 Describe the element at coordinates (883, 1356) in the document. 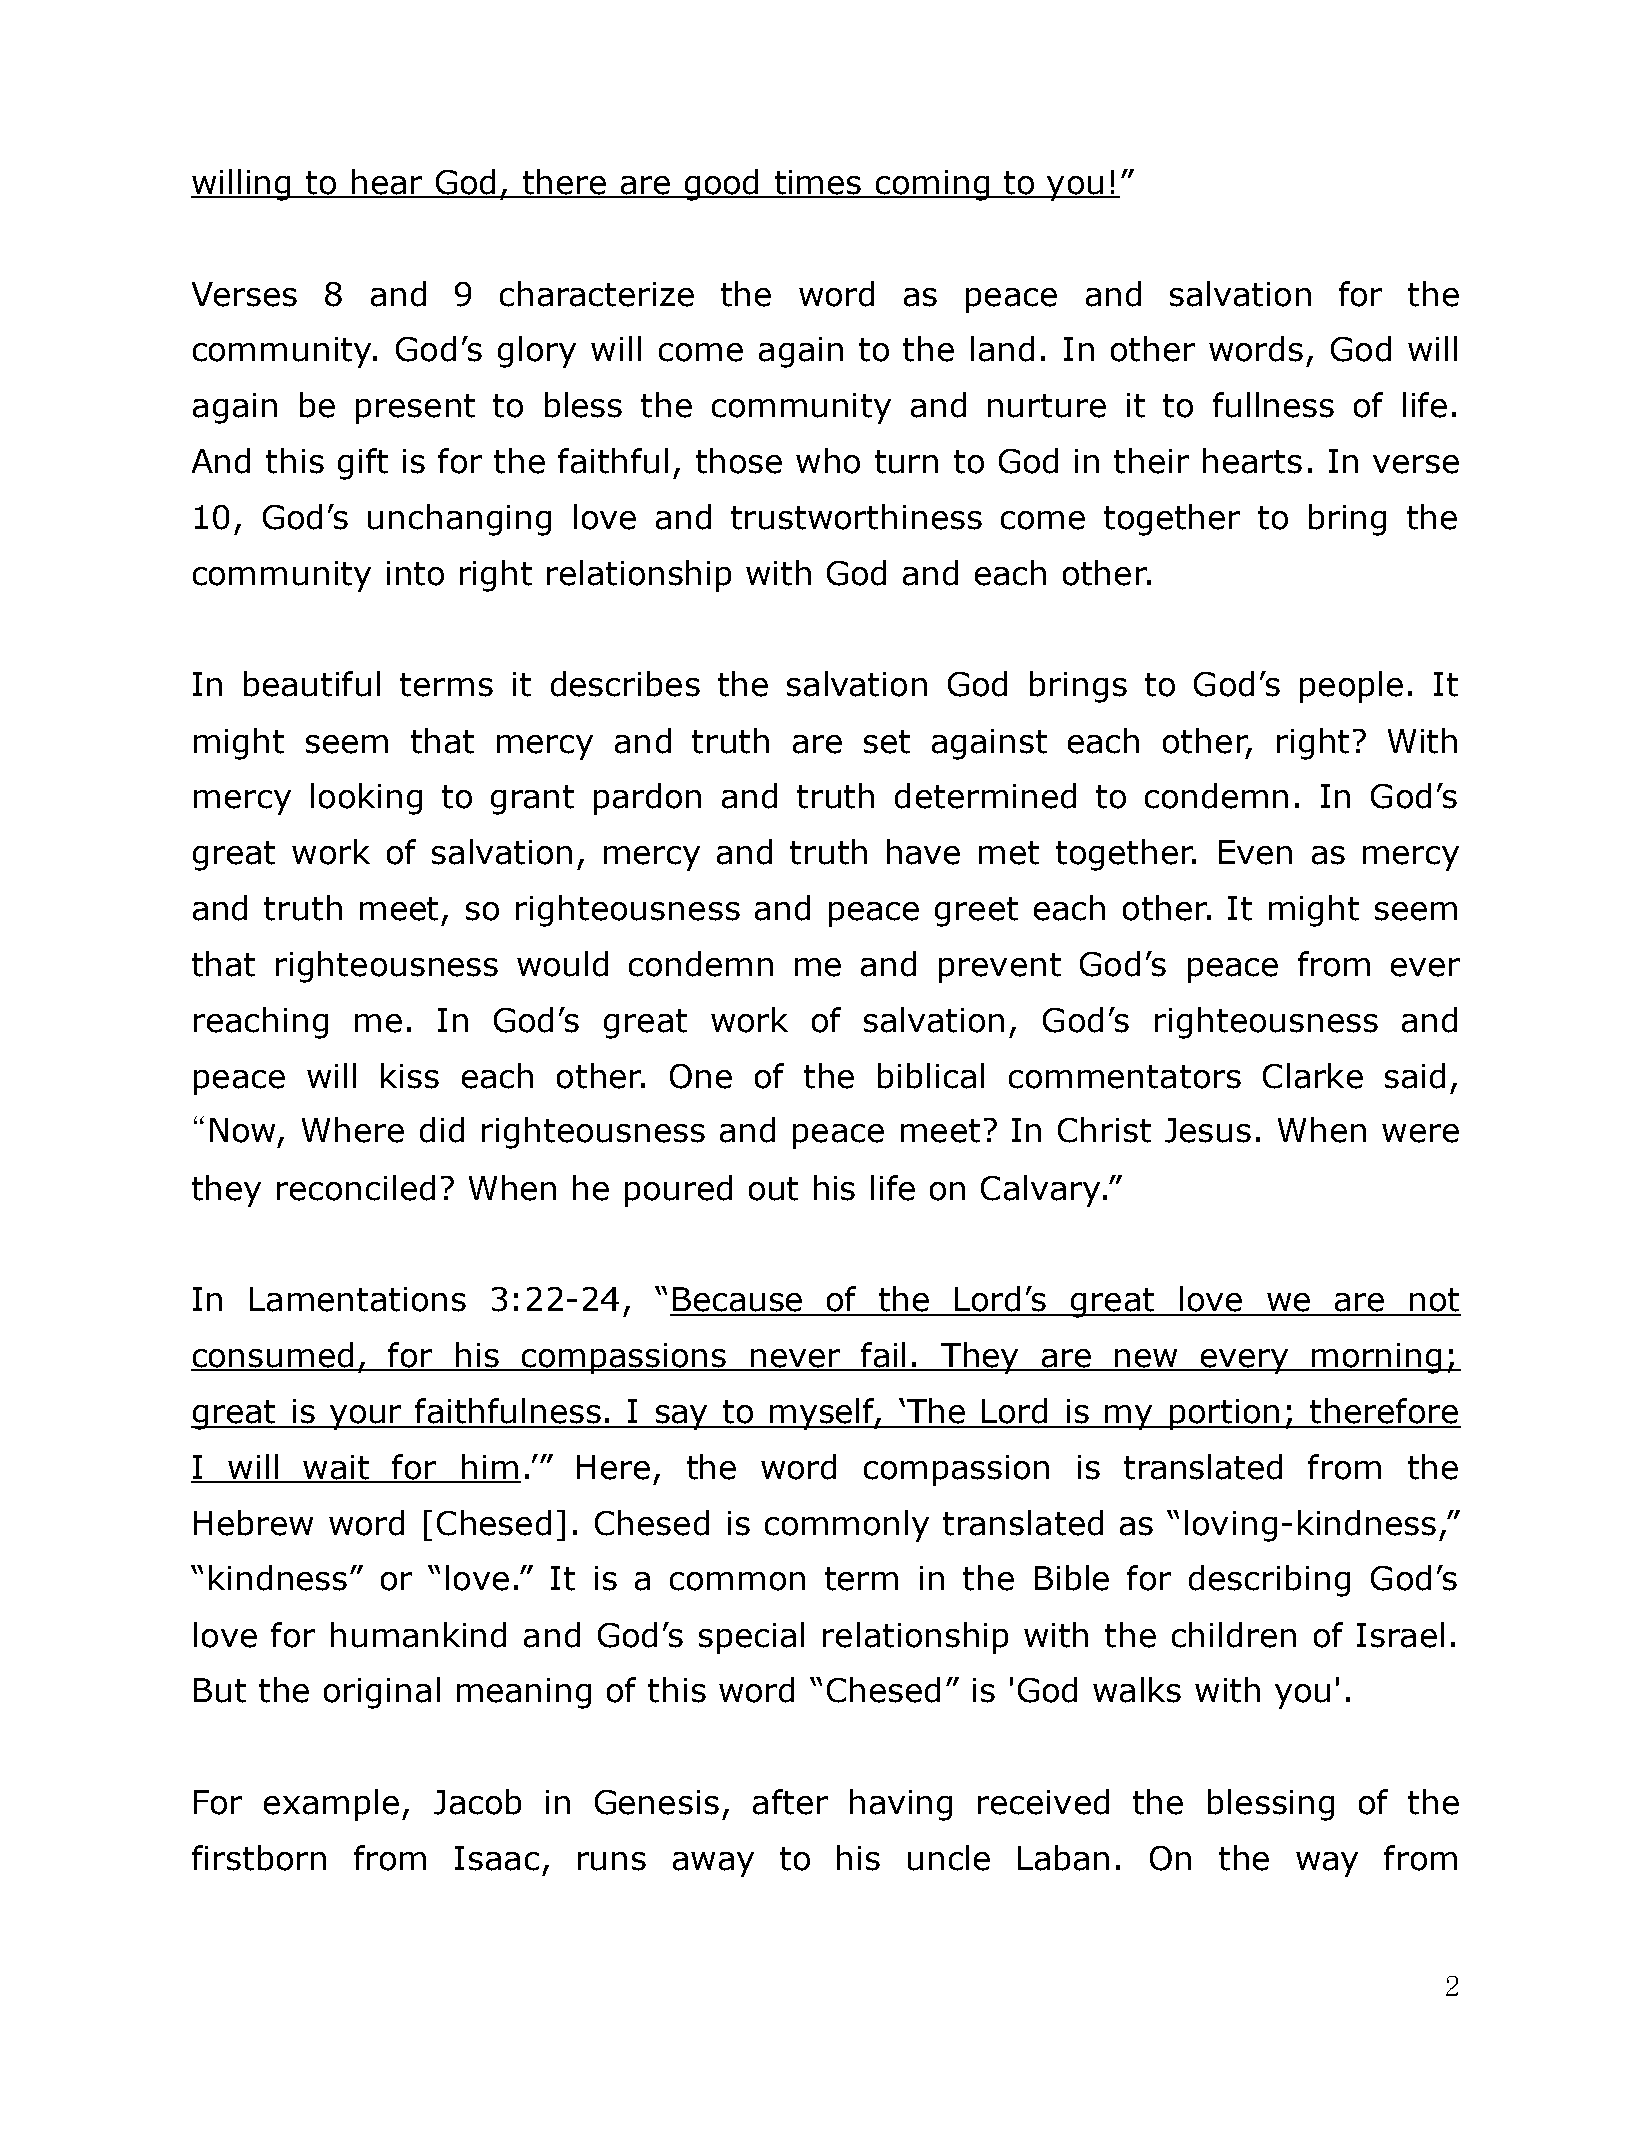

I see `fail` at that location.
